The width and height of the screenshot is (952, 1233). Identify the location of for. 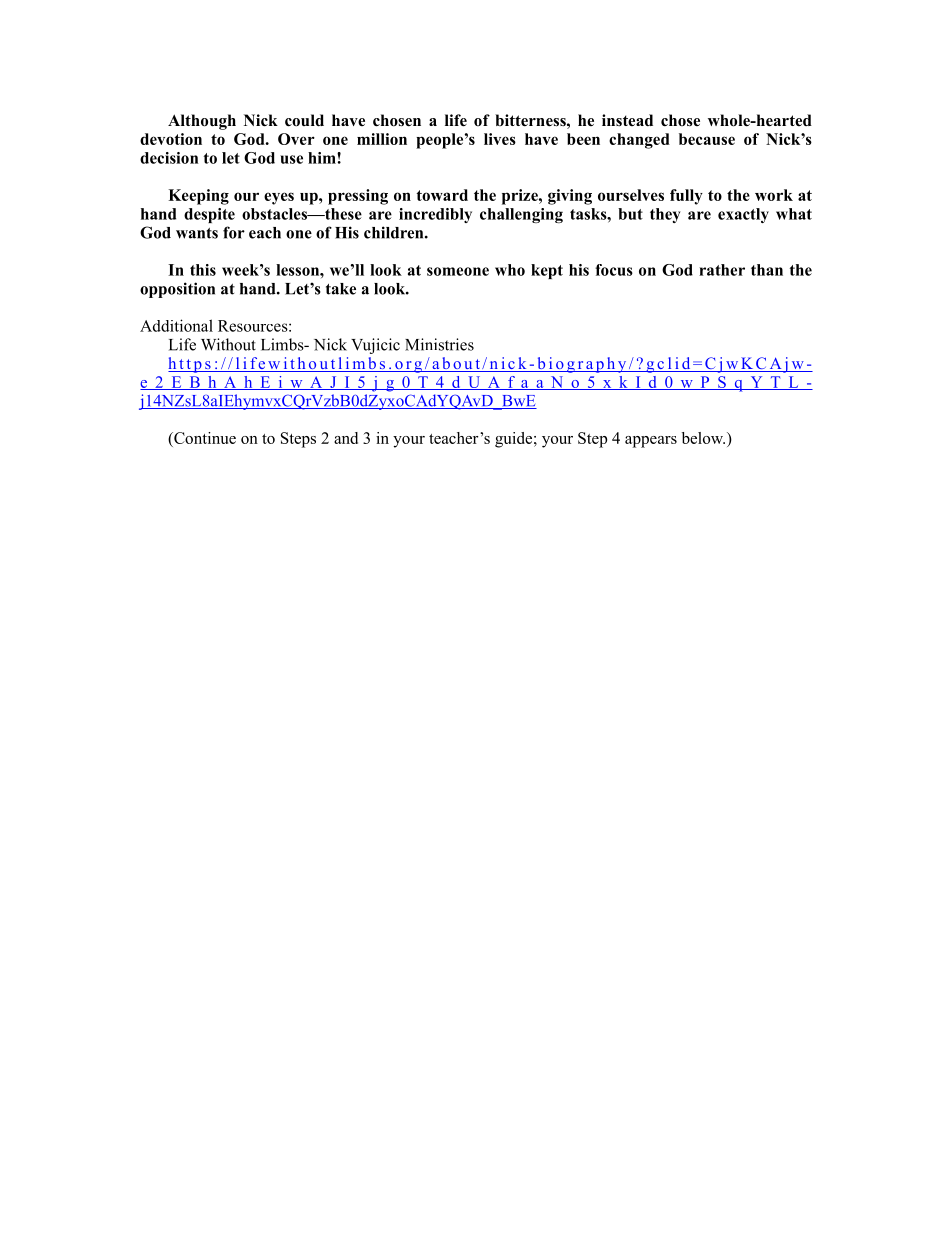
(234, 232).
